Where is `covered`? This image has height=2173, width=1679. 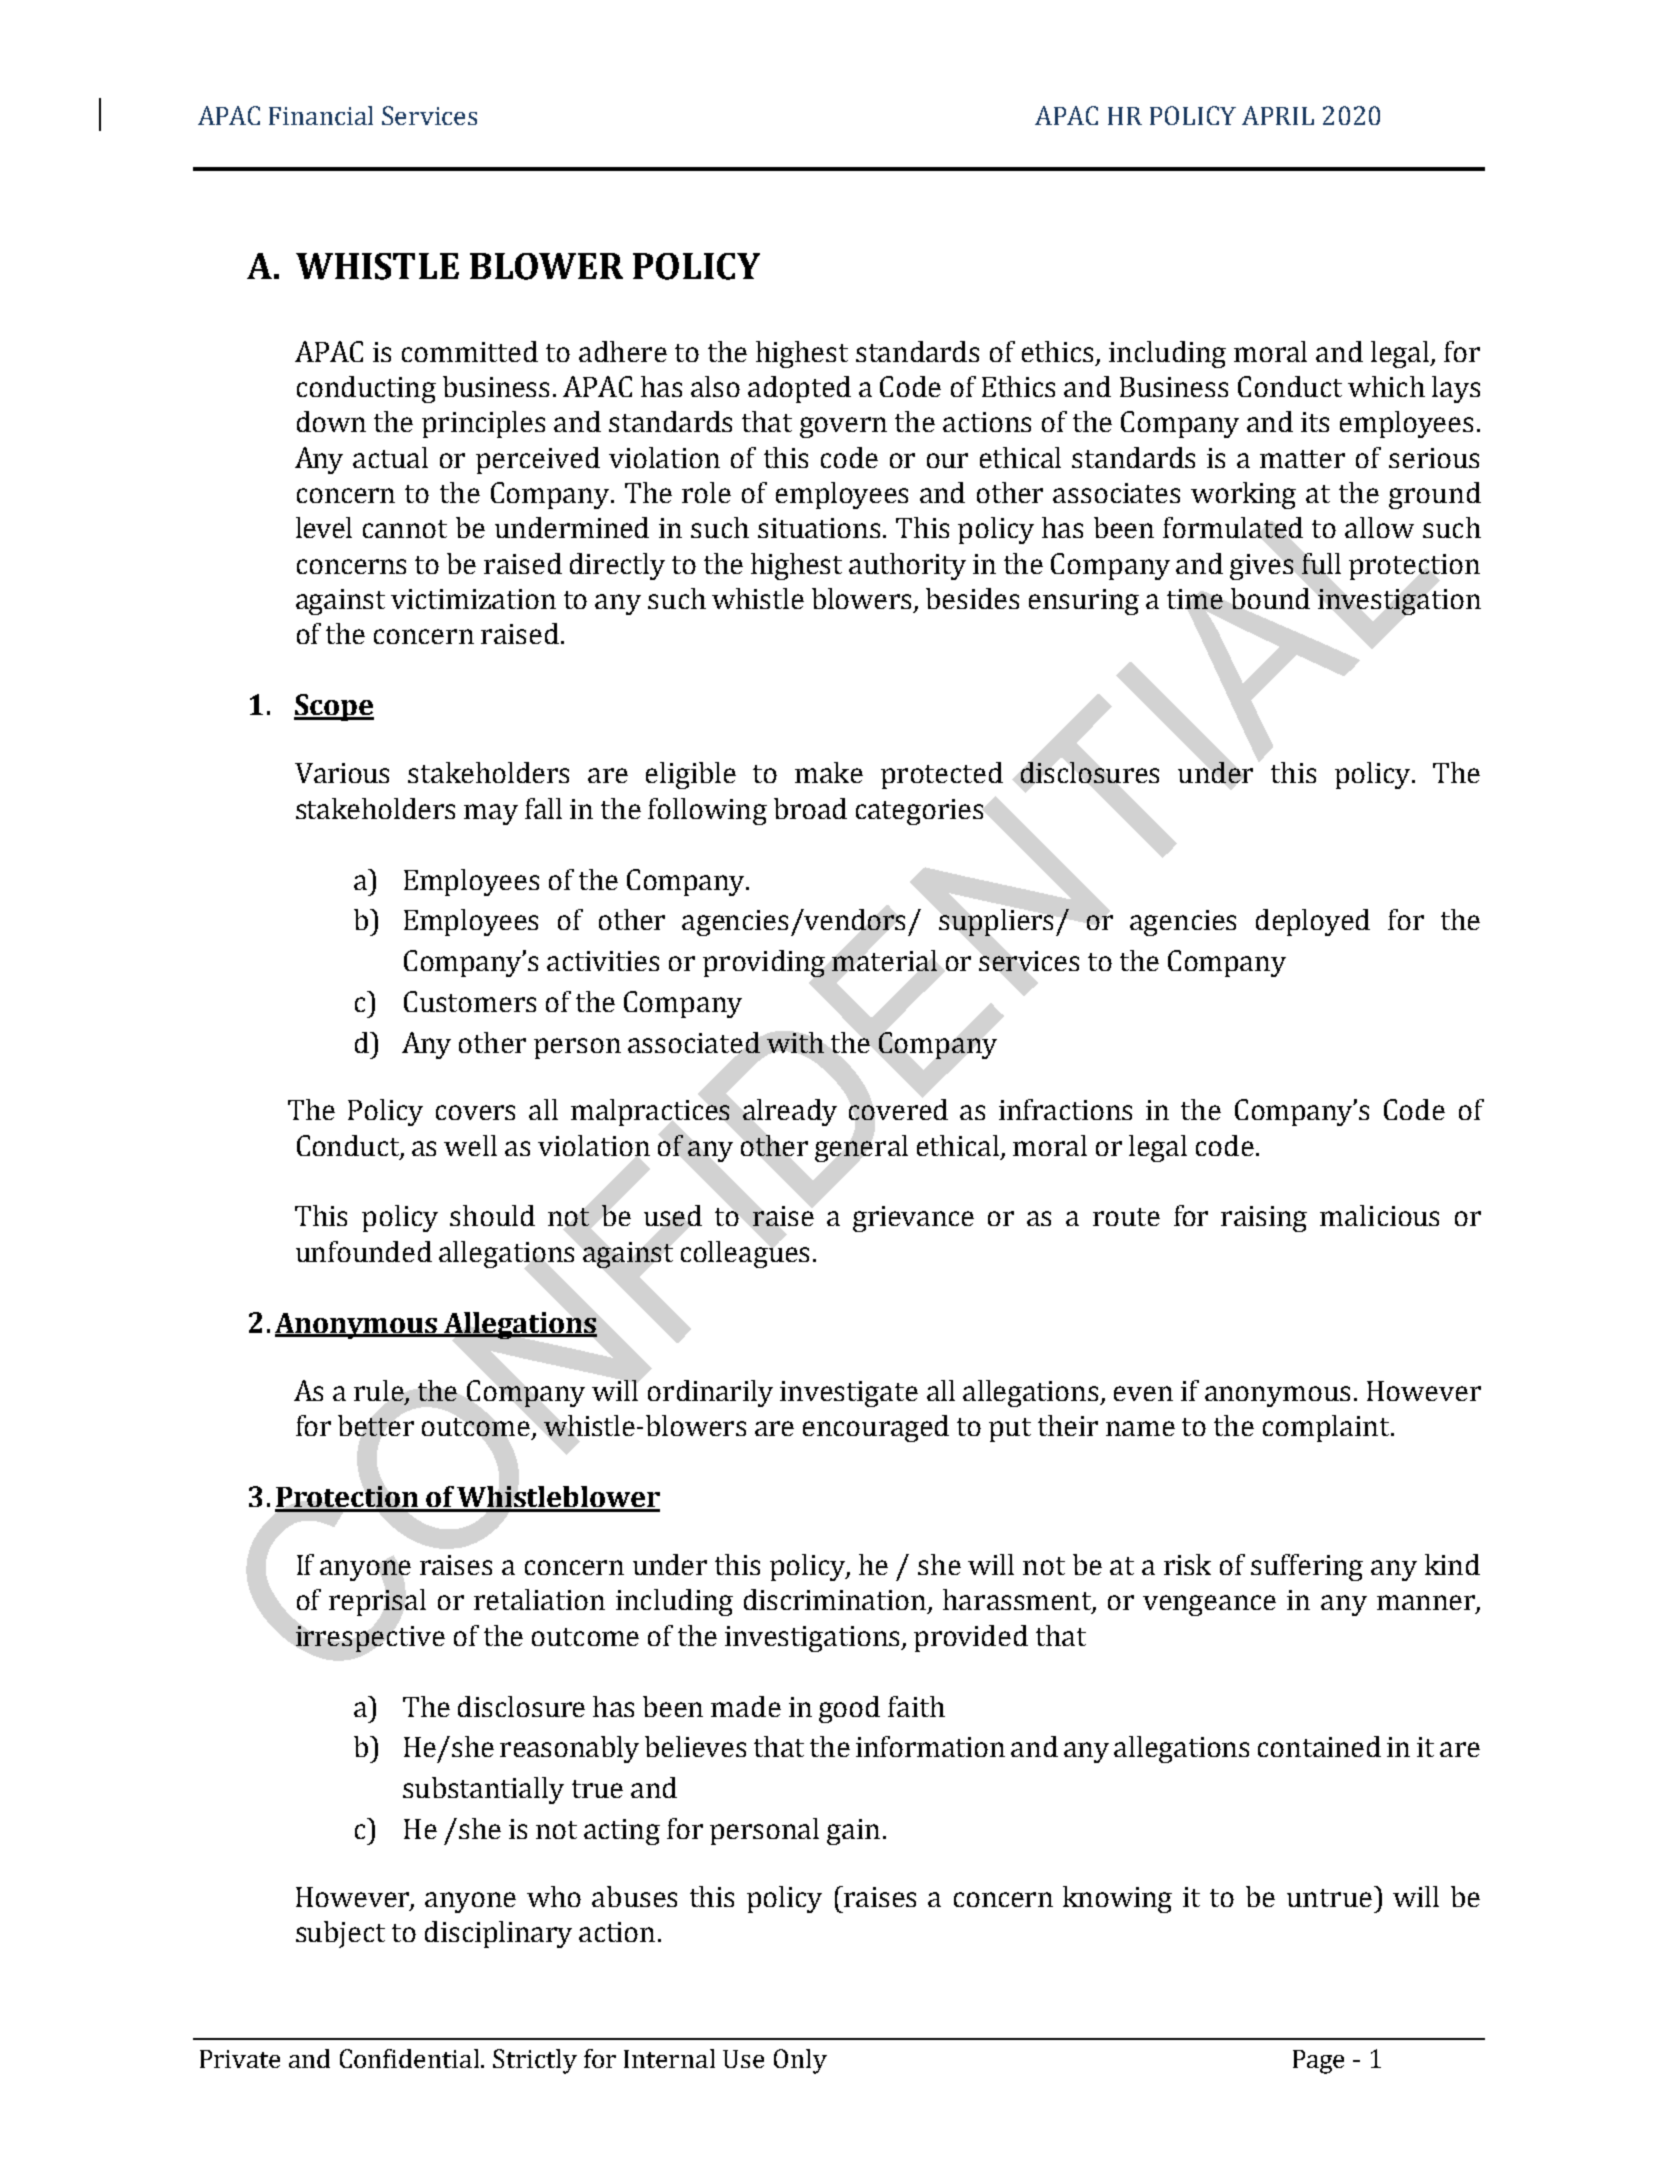
covered is located at coordinates (898, 1109).
